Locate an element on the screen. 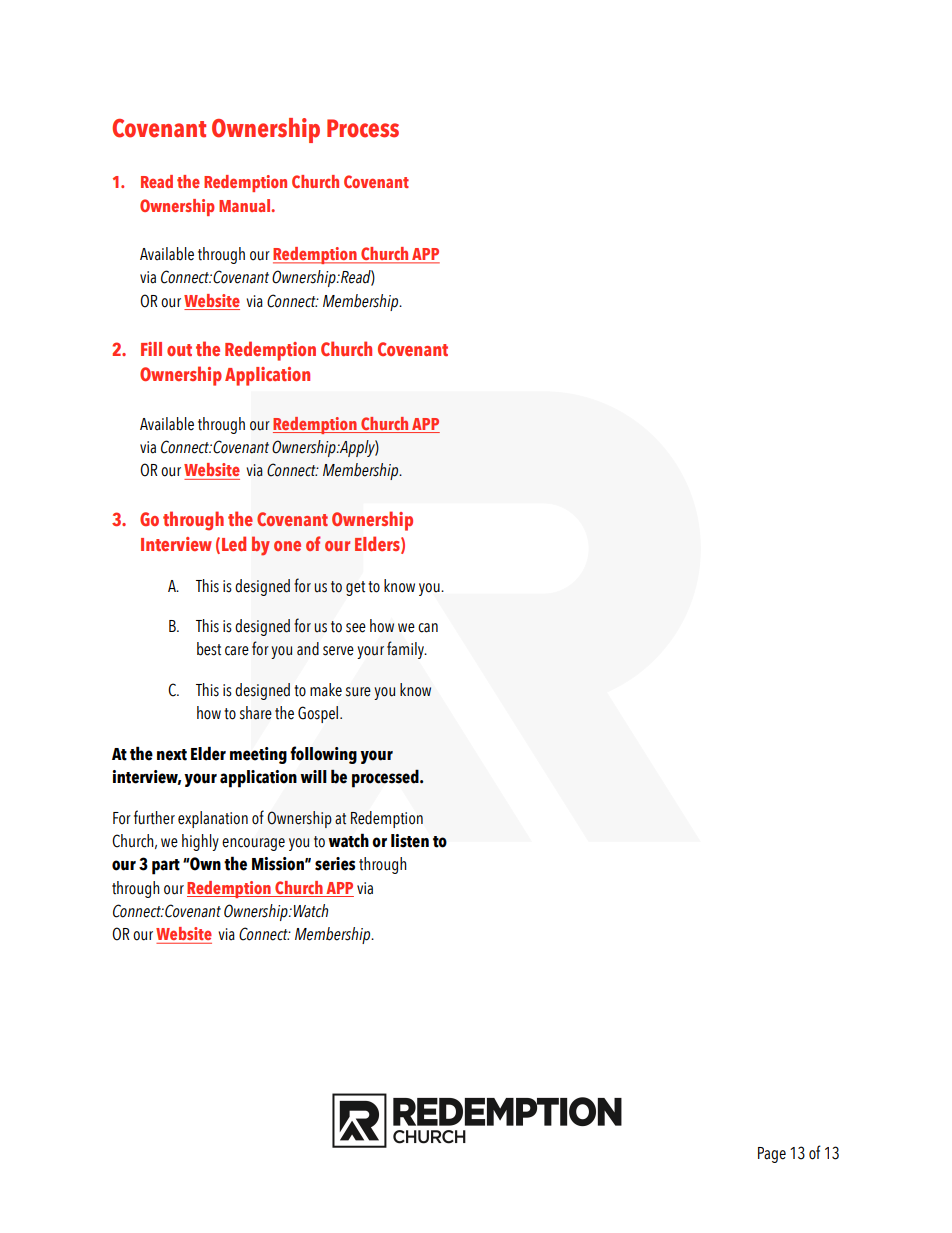 Image resolution: width=952 pixels, height=1233 pixels. meeting is located at coordinates (258, 755).
